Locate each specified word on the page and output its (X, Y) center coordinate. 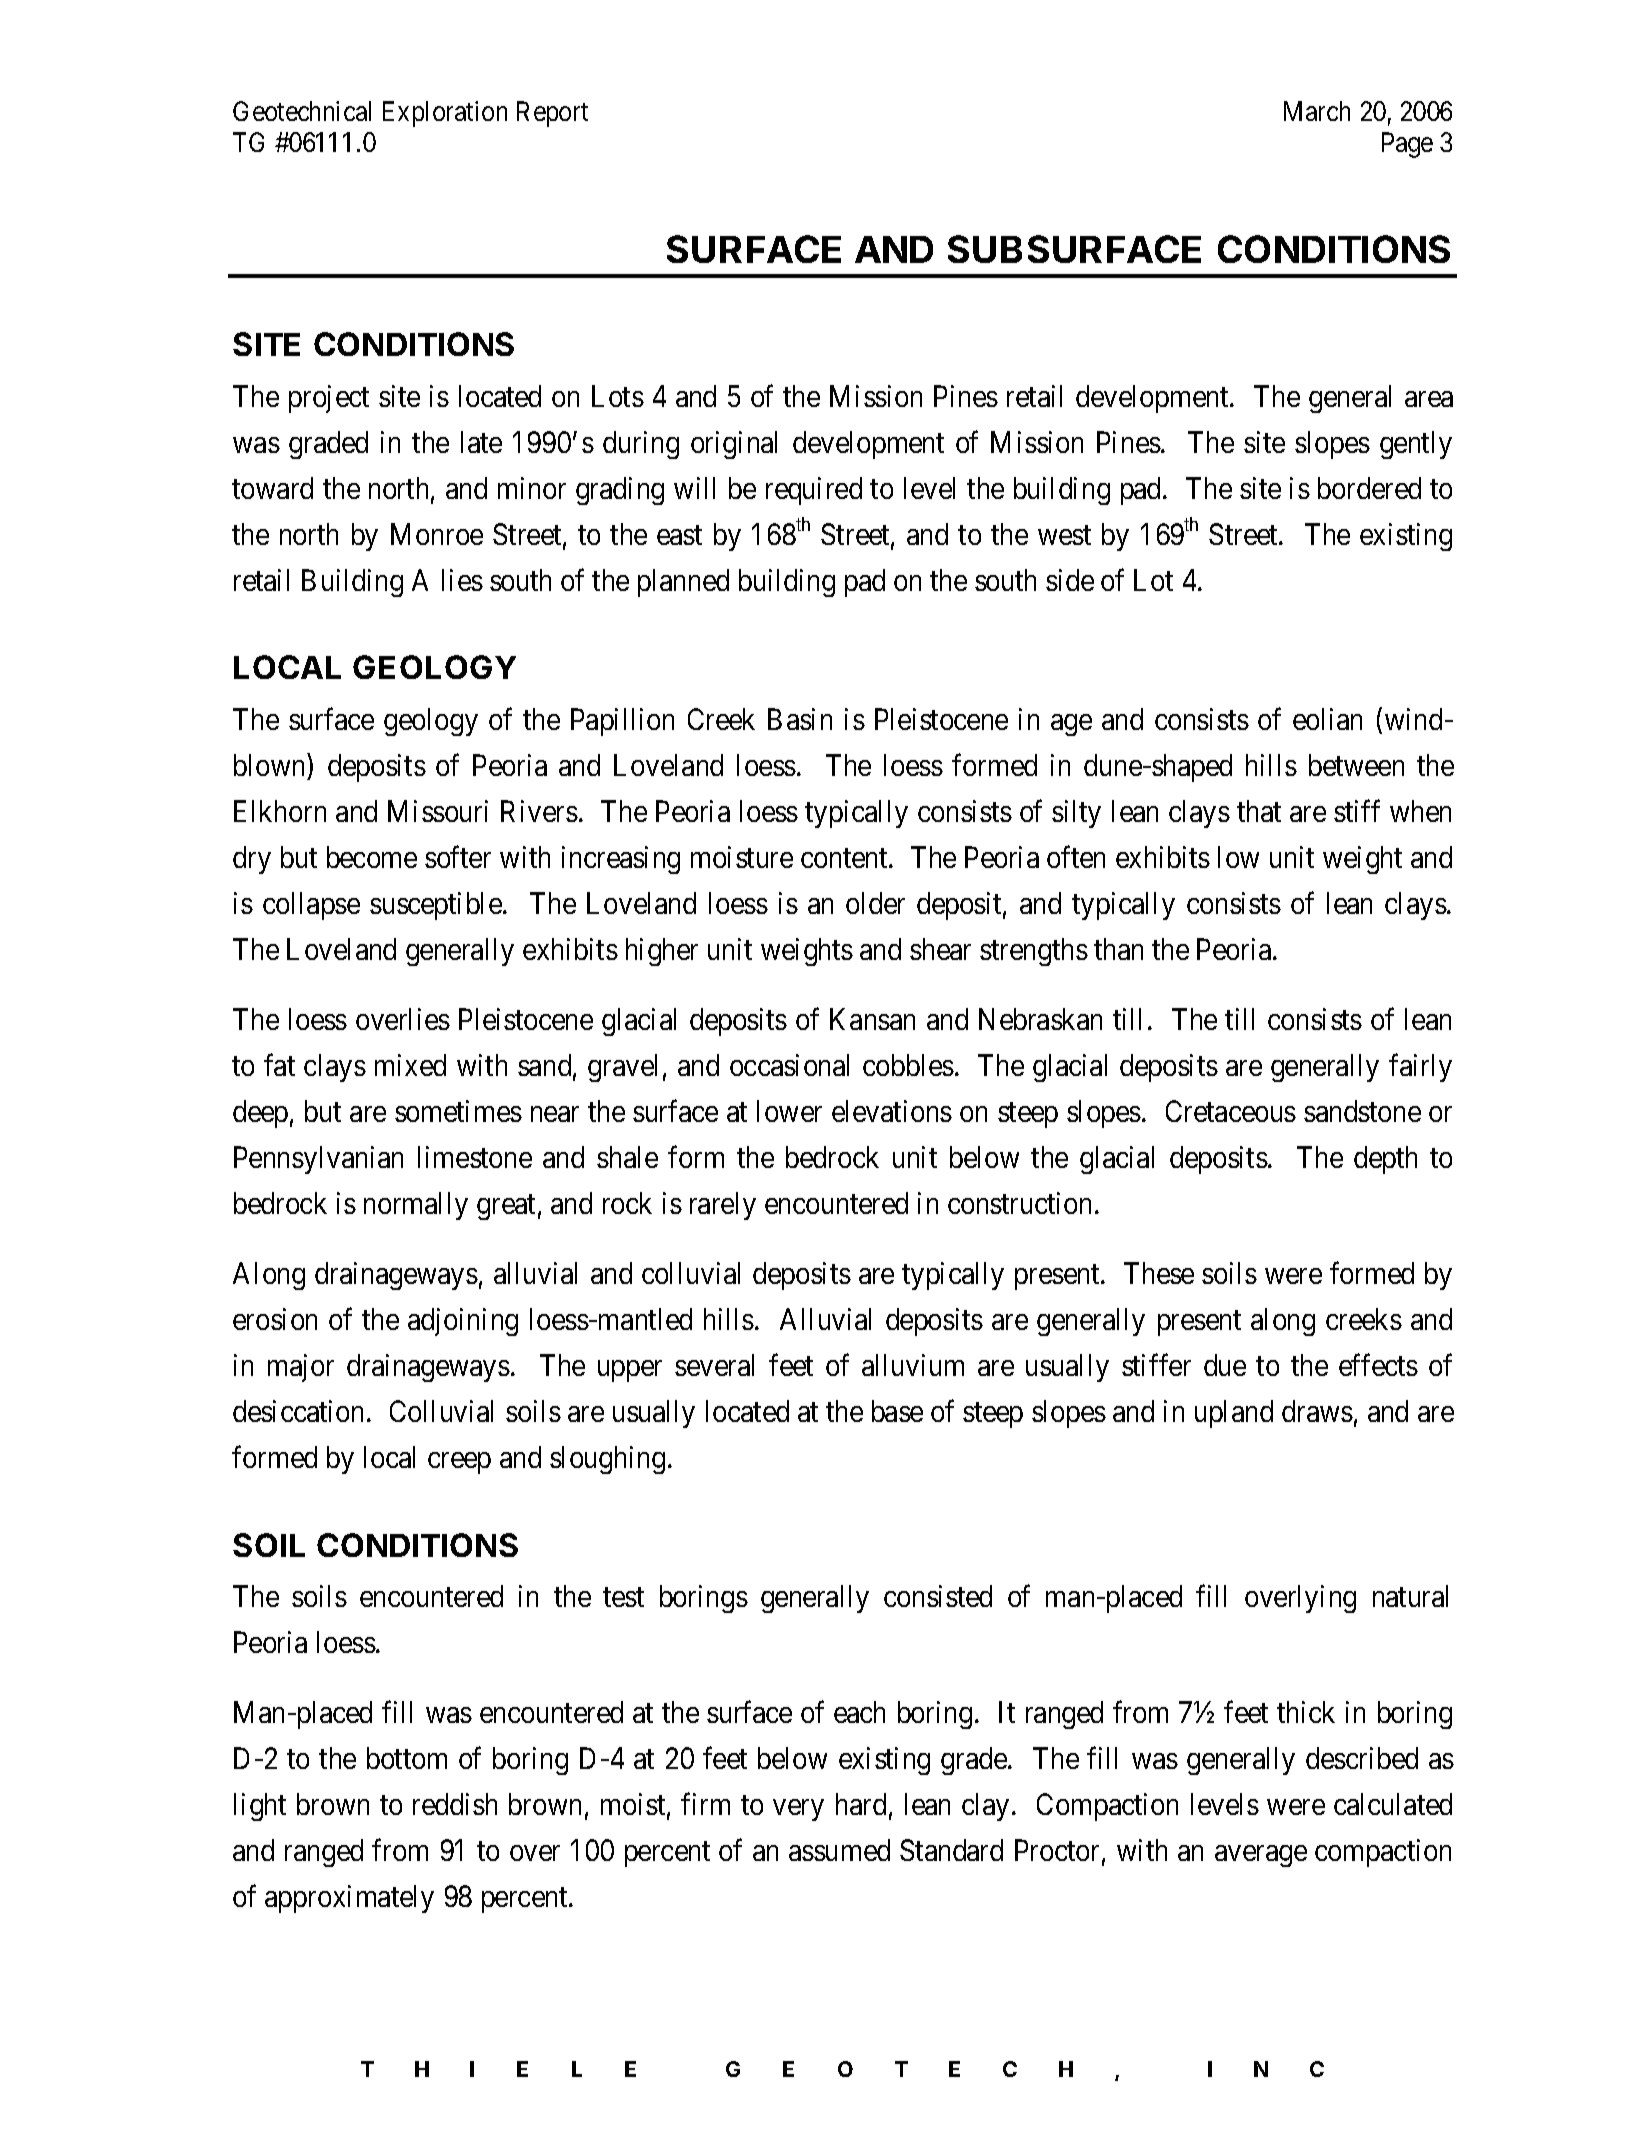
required (814, 491)
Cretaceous (1231, 1111)
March (1317, 111)
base (897, 1411)
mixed (410, 1065)
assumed (839, 1850)
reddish (455, 1804)
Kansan (872, 1019)
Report (552, 114)
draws (1317, 1411)
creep (459, 1463)
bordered (1369, 488)
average (1261, 1856)
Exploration (445, 114)
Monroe (437, 534)
